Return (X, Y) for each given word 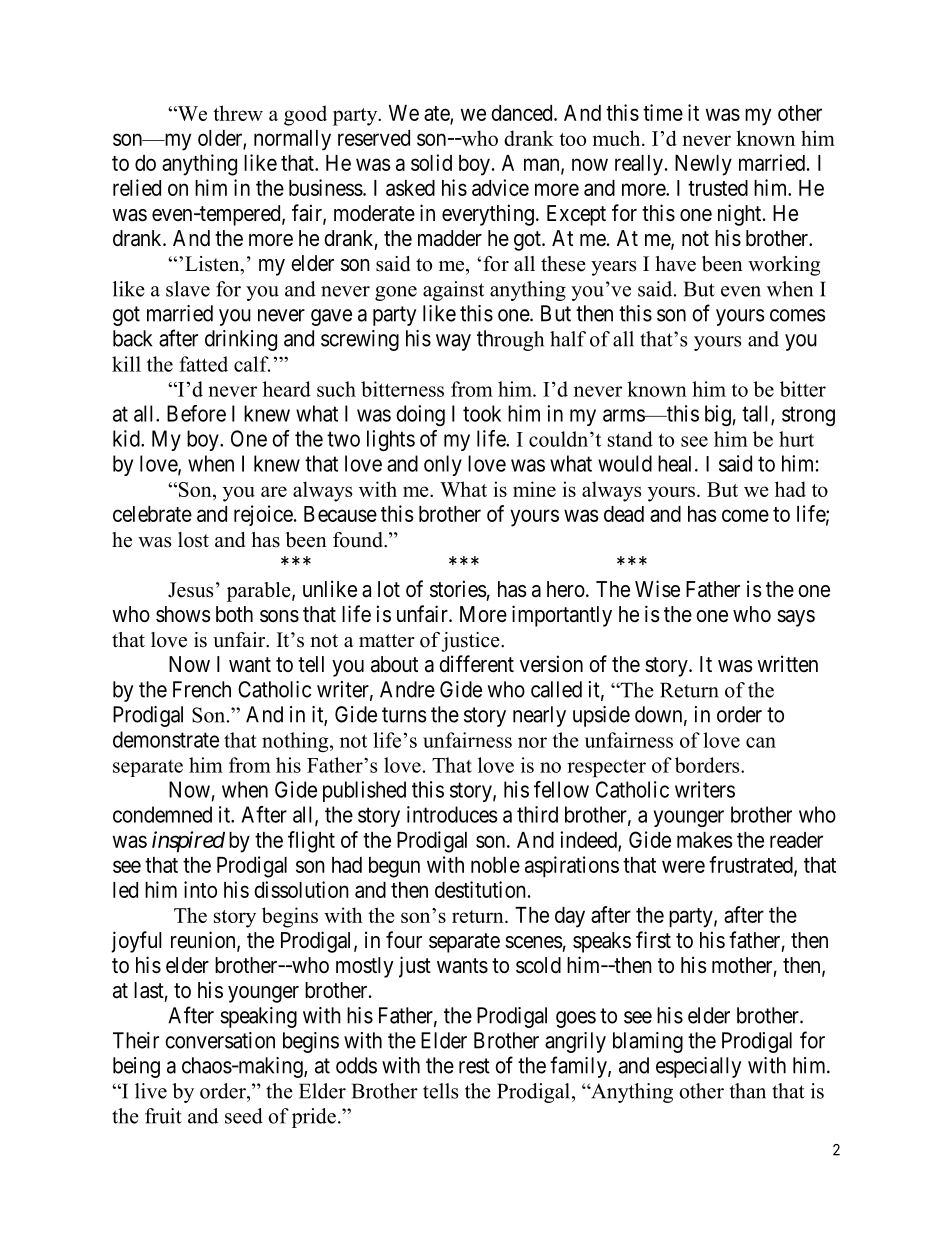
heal (677, 463)
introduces (452, 814)
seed (244, 1116)
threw (238, 113)
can (761, 742)
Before (196, 413)
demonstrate (166, 739)
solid (431, 162)
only (443, 465)
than (748, 1091)
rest (474, 1066)
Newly (703, 165)
